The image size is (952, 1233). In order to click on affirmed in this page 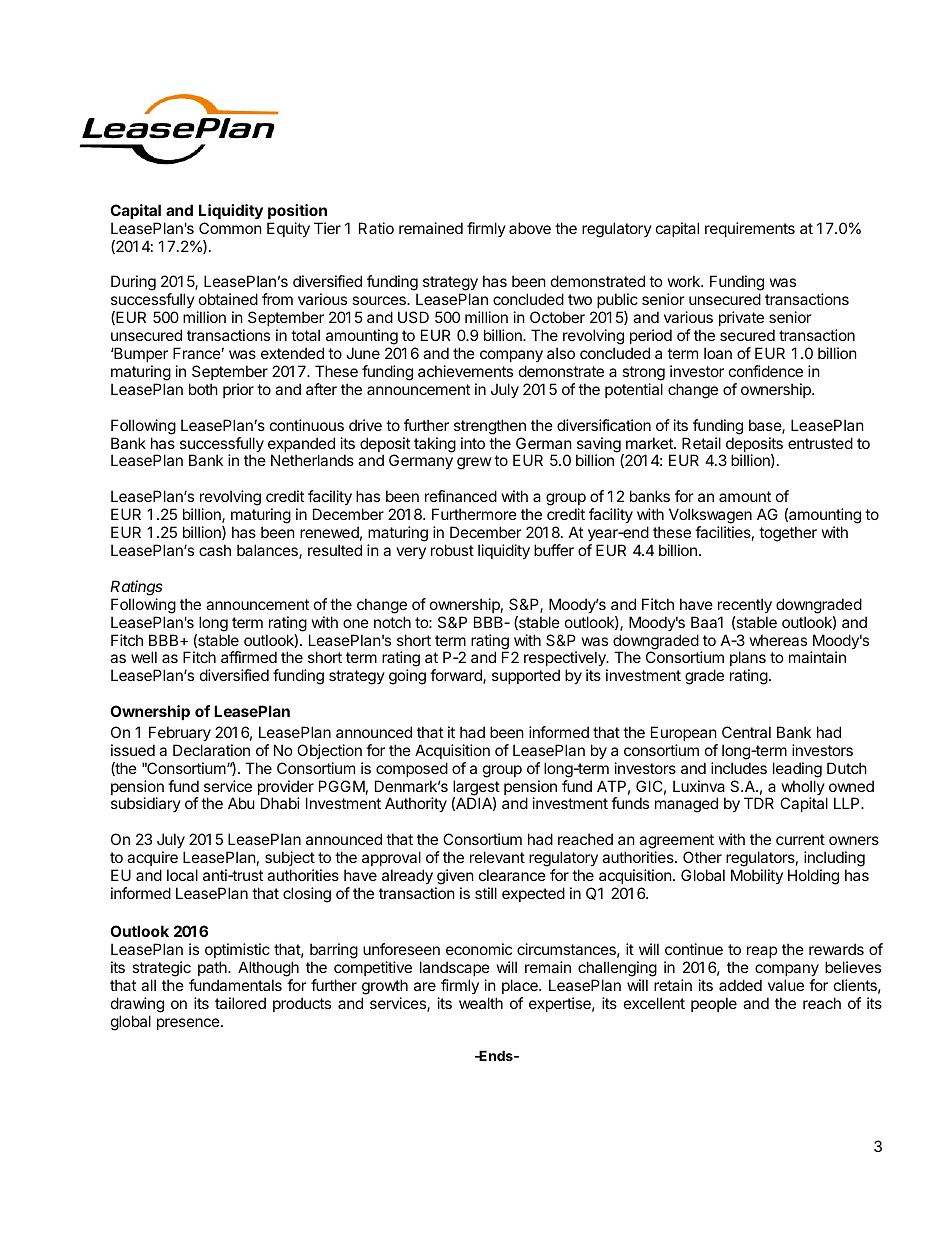, I will do `click(249, 657)`.
